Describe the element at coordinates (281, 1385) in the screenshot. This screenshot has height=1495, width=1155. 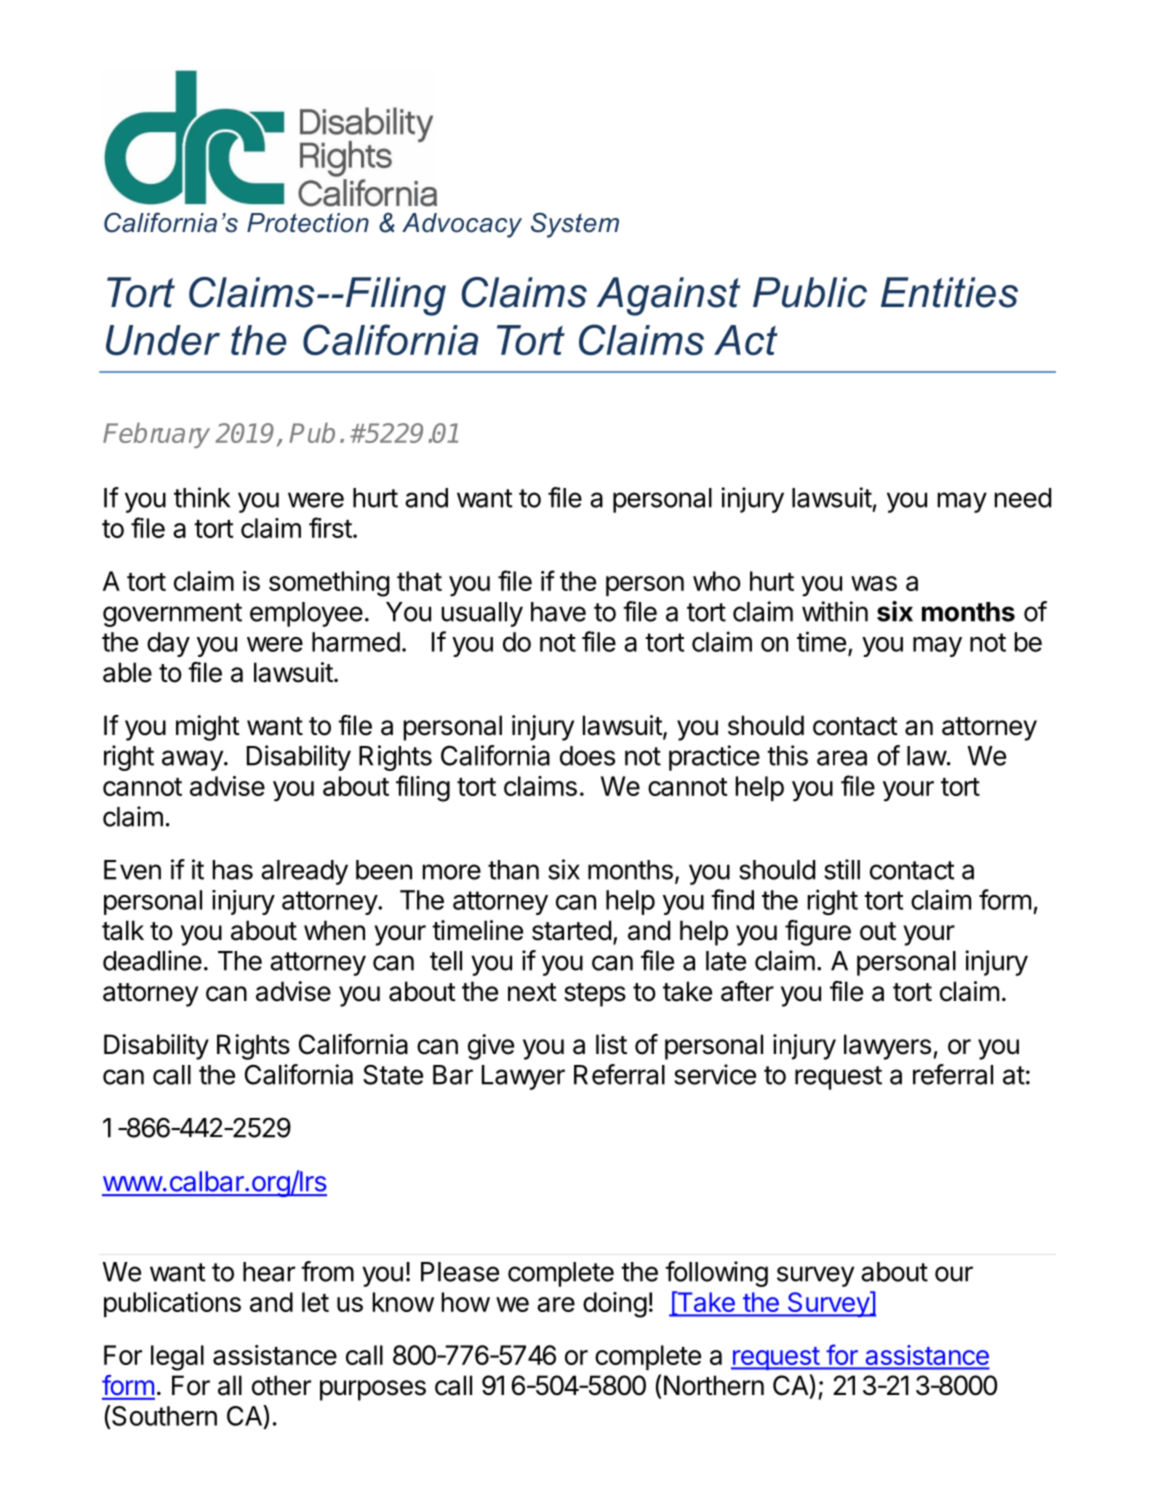
I see `other` at that location.
